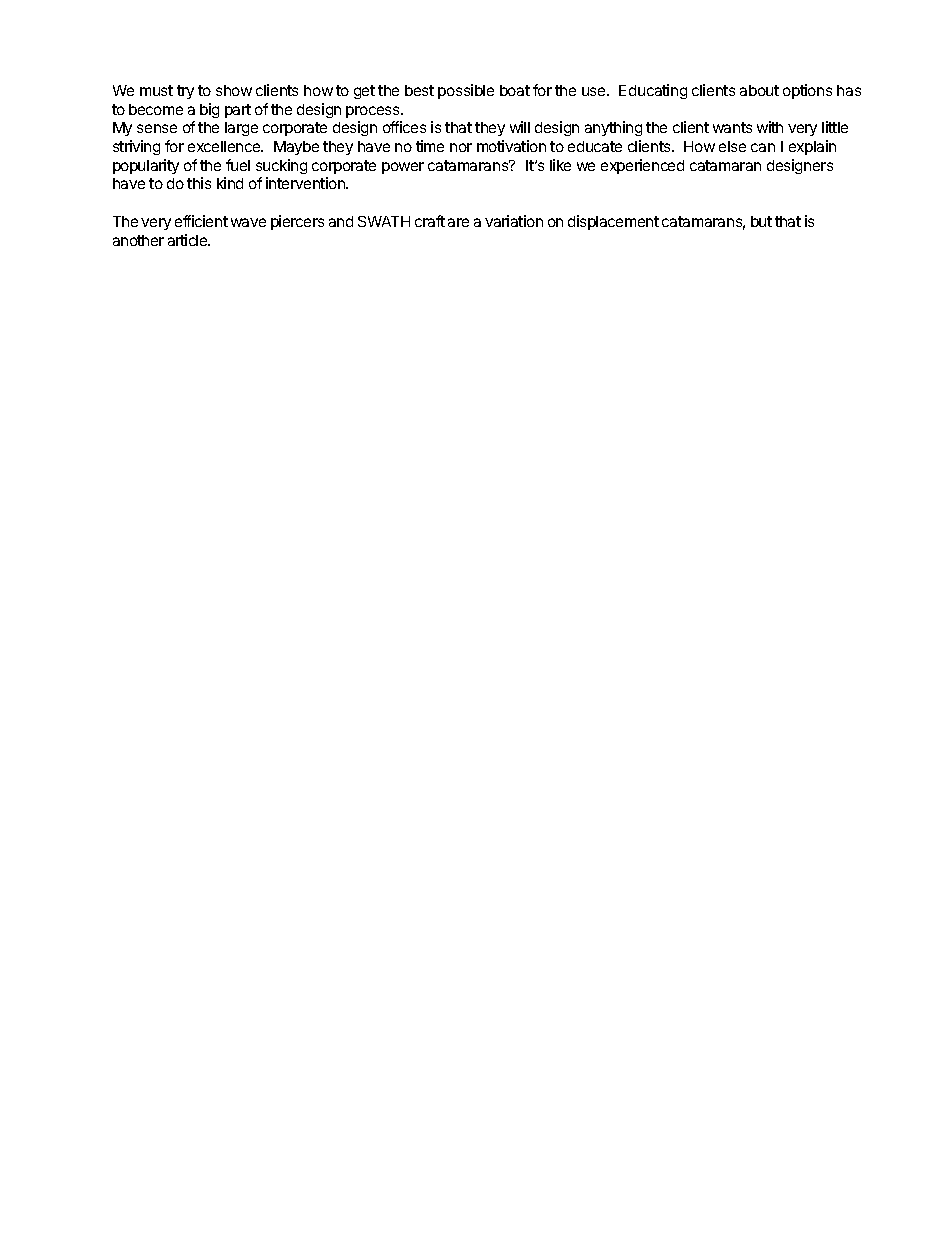 The height and width of the document is (1233, 952). Describe the element at coordinates (230, 183) in the document. I see `kind` at that location.
